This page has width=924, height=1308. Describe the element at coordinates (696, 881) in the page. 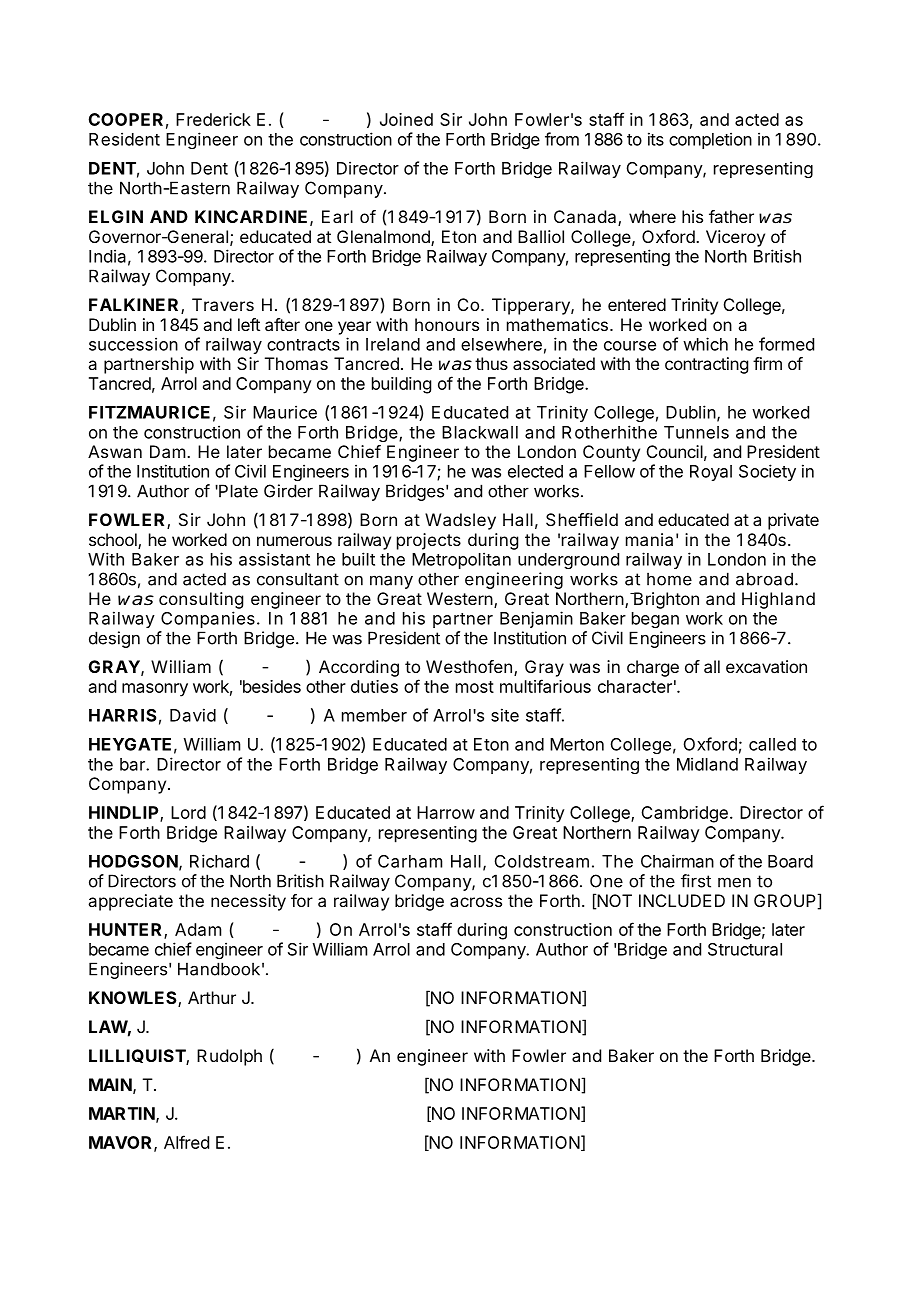

I see `first` at that location.
